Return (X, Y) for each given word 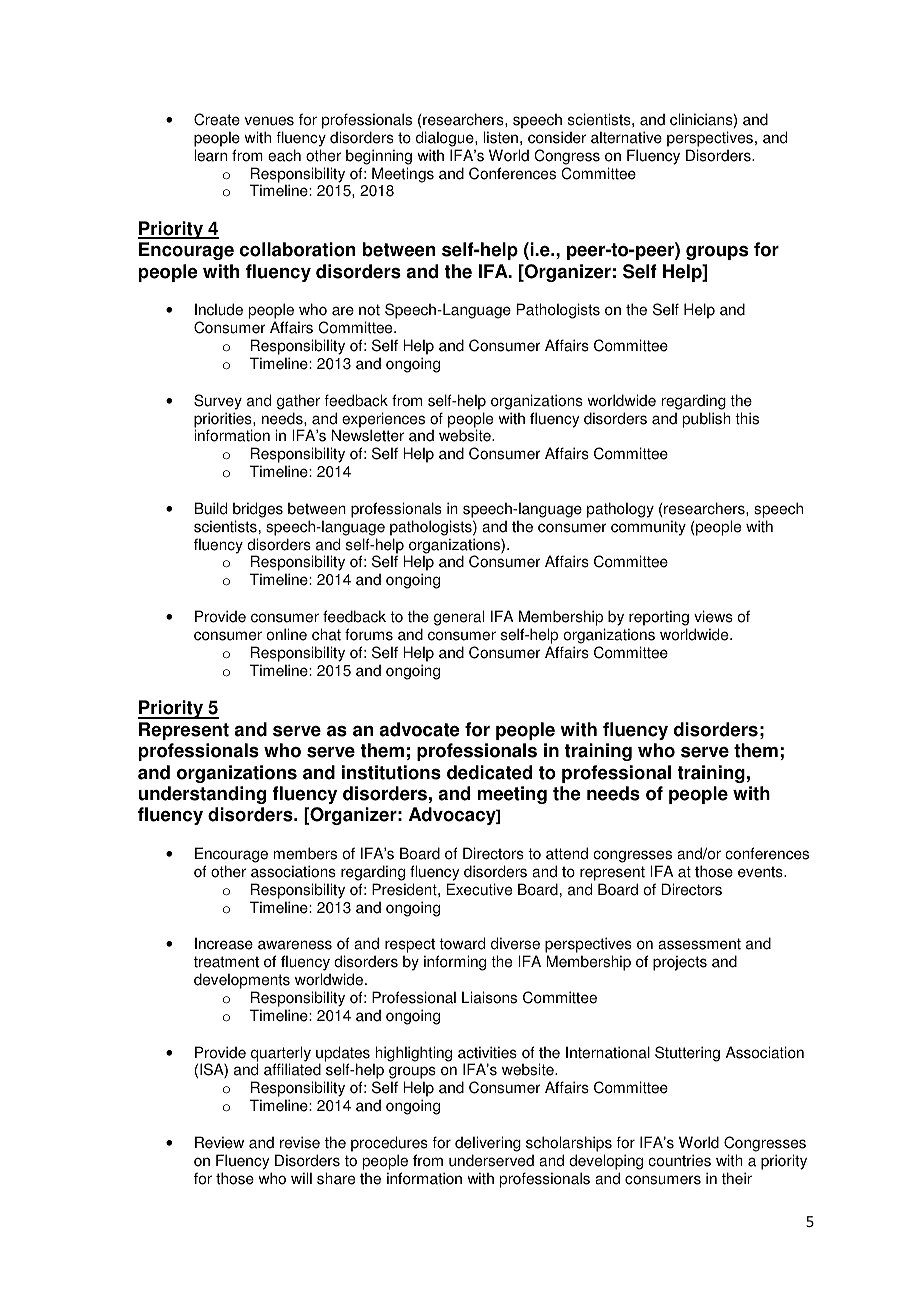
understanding (202, 795)
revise (300, 1142)
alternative (626, 137)
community (648, 528)
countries (679, 1160)
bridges (258, 510)
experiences (382, 421)
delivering (488, 1144)
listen (500, 137)
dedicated (489, 772)
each (284, 155)
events (761, 872)
